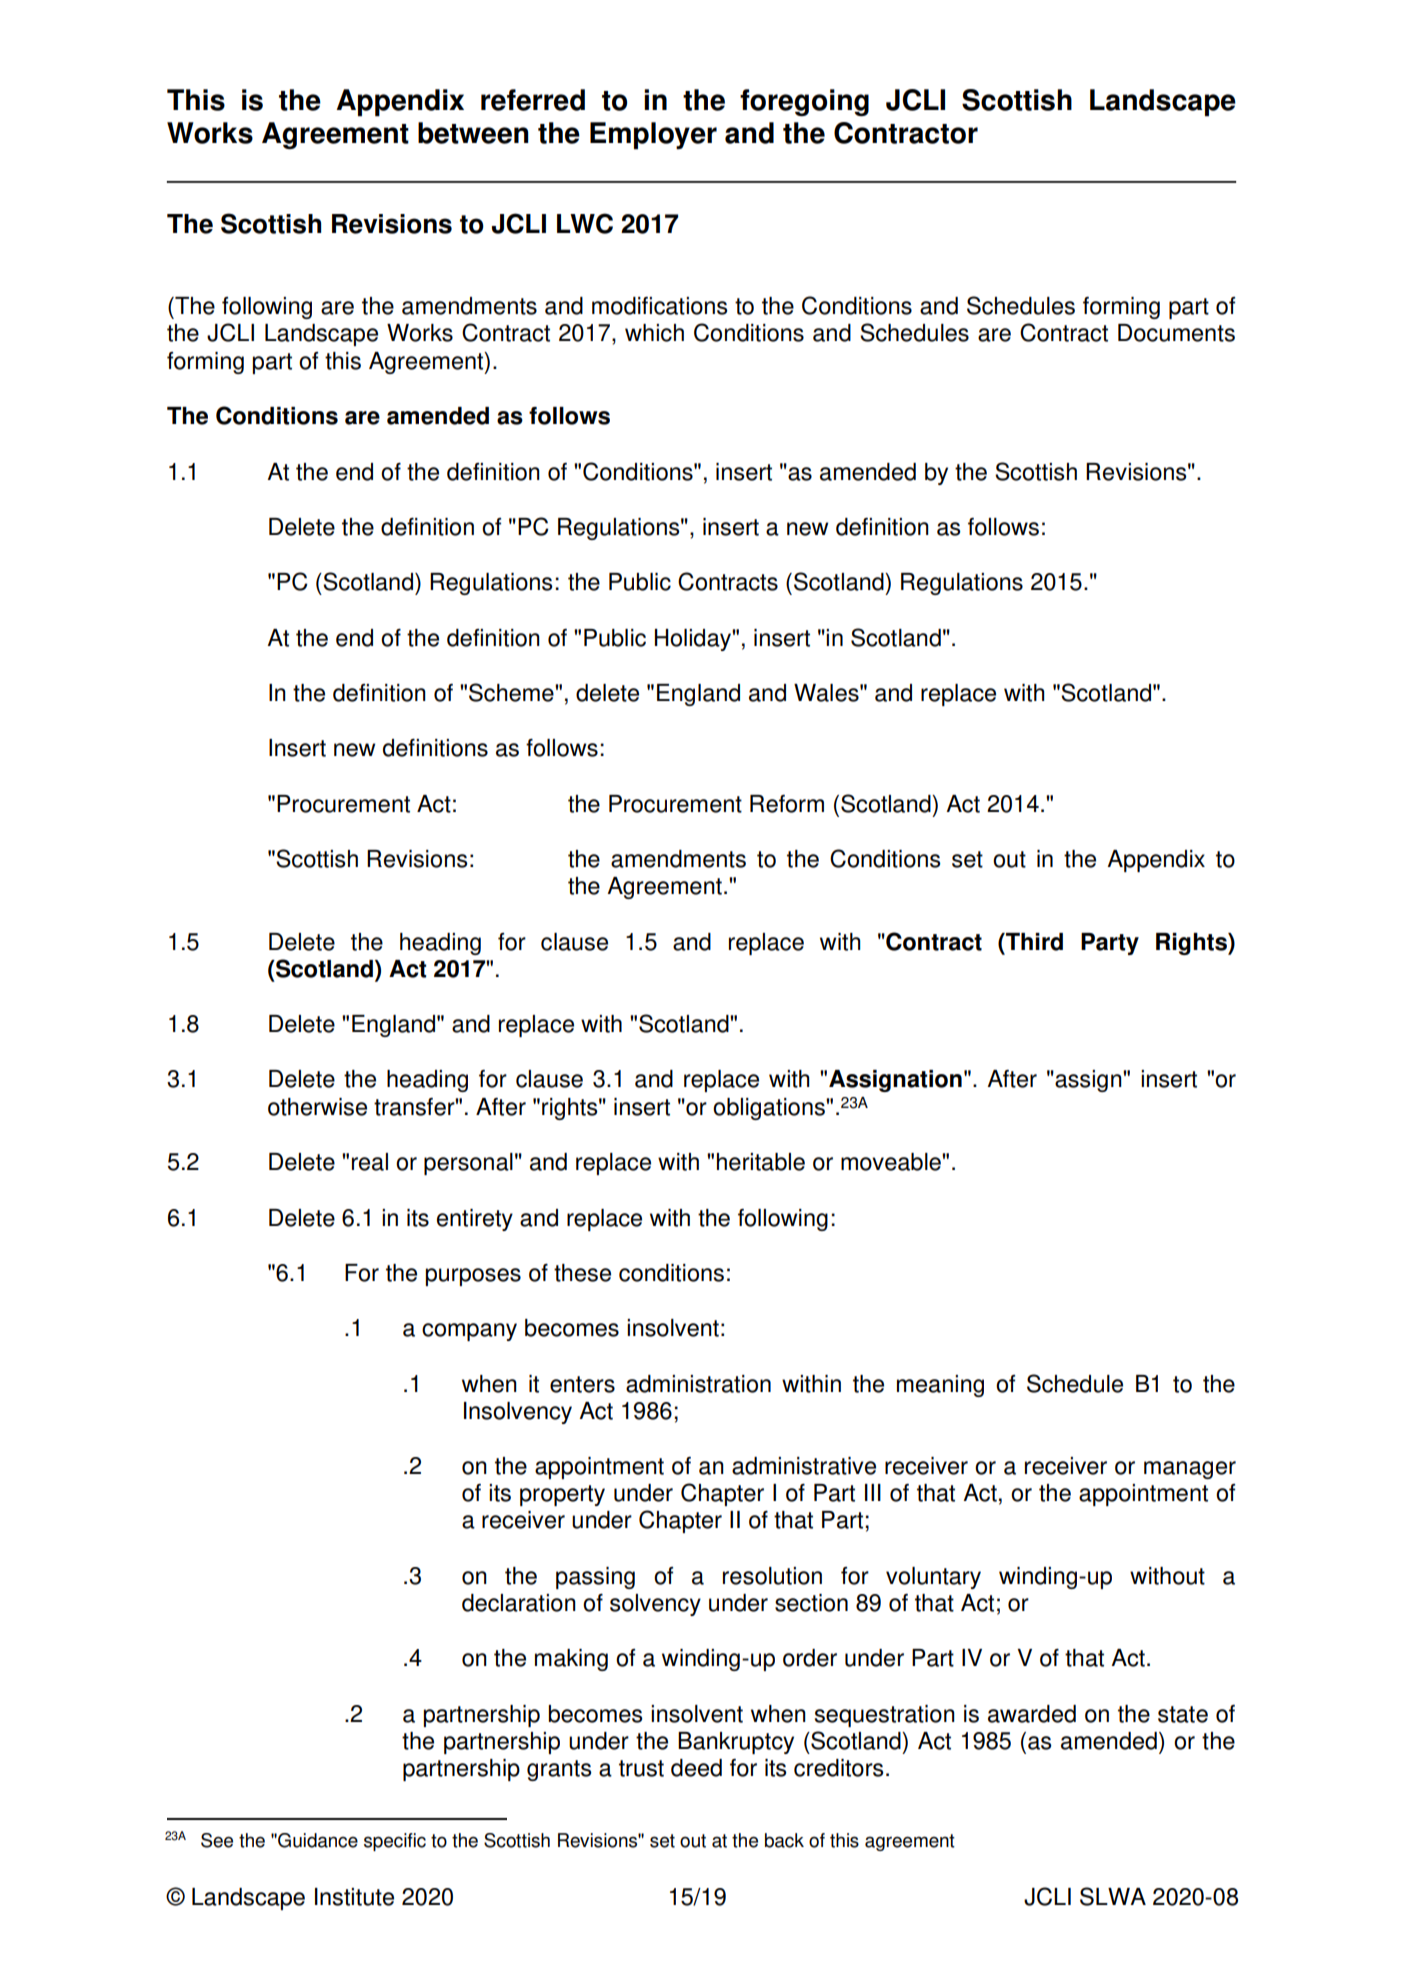  I want to click on real, so click(370, 1162).
